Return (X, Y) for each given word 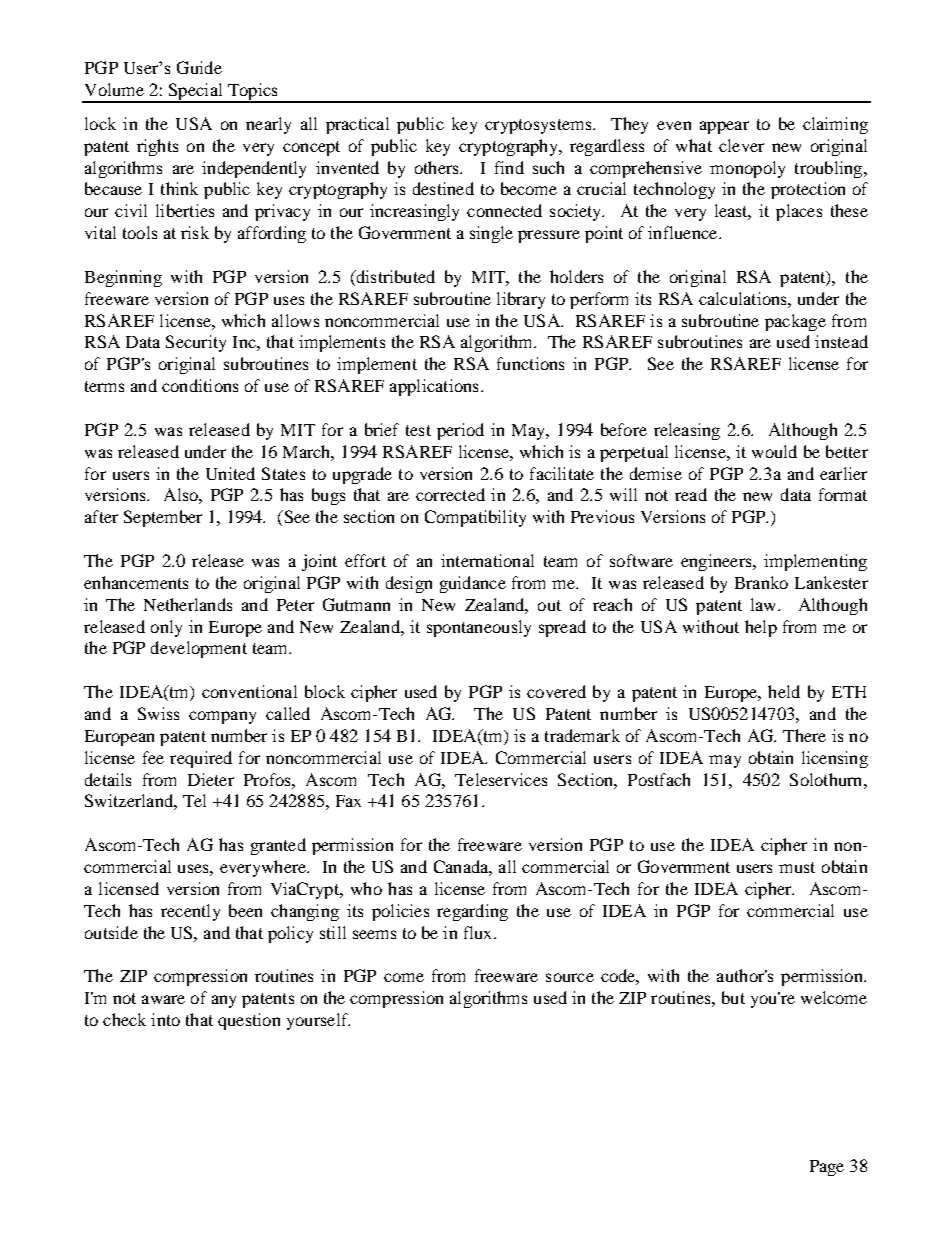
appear (724, 127)
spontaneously (479, 628)
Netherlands (188, 604)
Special (195, 92)
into (165, 1019)
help (761, 628)
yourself (318, 1021)
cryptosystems (539, 126)
